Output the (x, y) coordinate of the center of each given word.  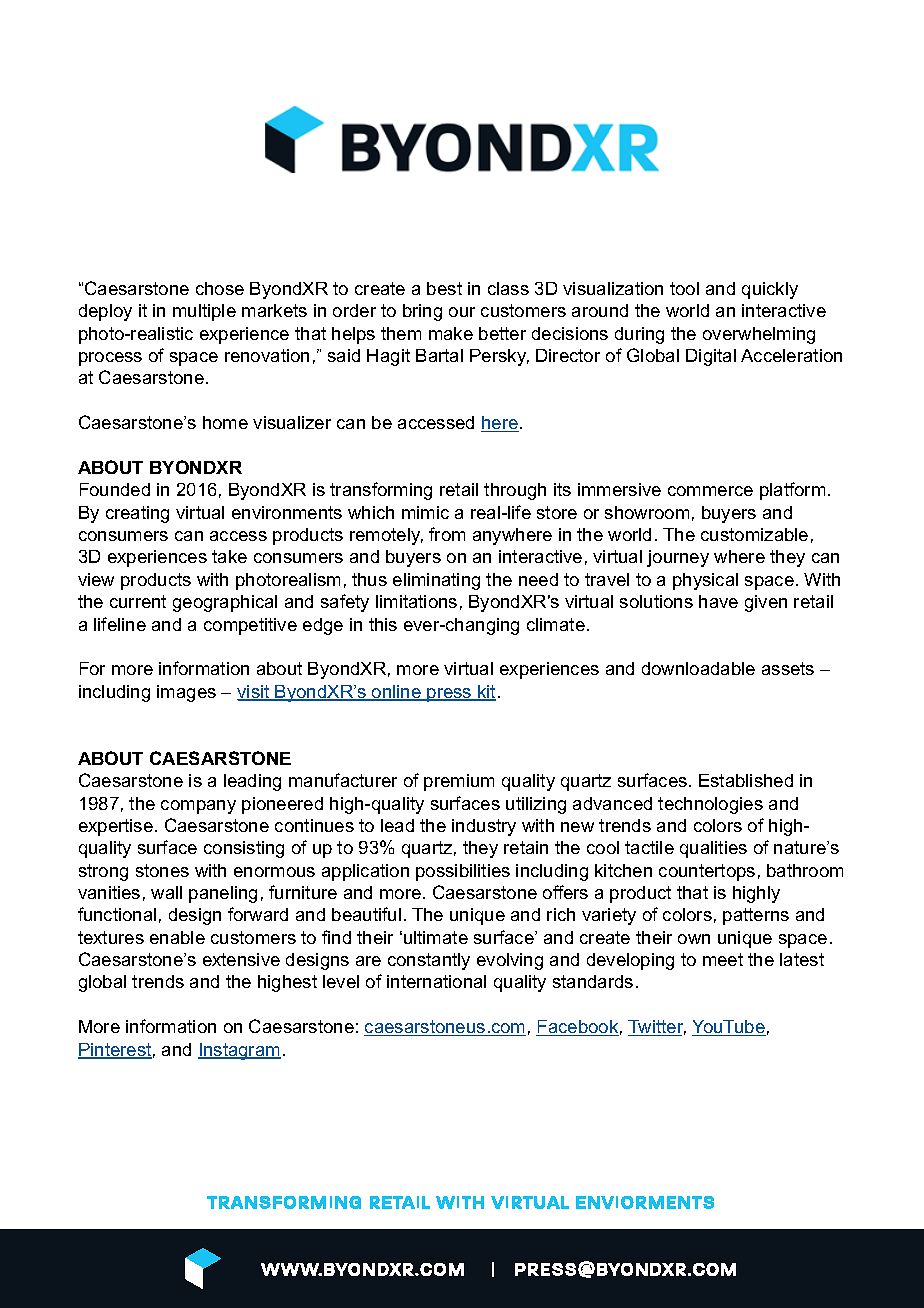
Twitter (657, 1028)
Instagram (239, 1051)
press (449, 695)
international (436, 981)
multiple (204, 312)
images (186, 693)
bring (422, 312)
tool (684, 288)
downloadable (698, 668)
